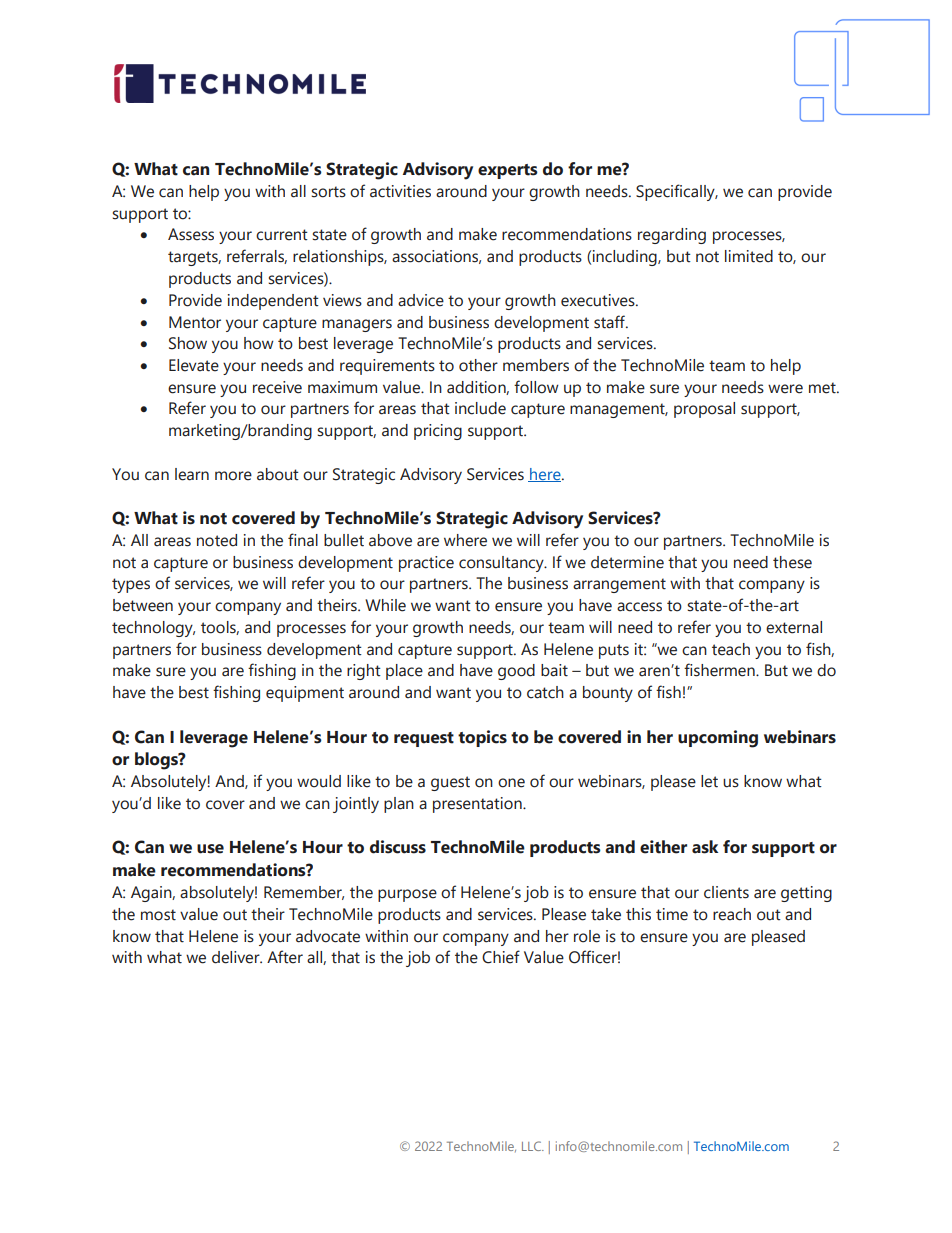 The width and height of the screenshot is (952, 1233). Describe the element at coordinates (398, 847) in the screenshot. I see `discuss` at that location.
